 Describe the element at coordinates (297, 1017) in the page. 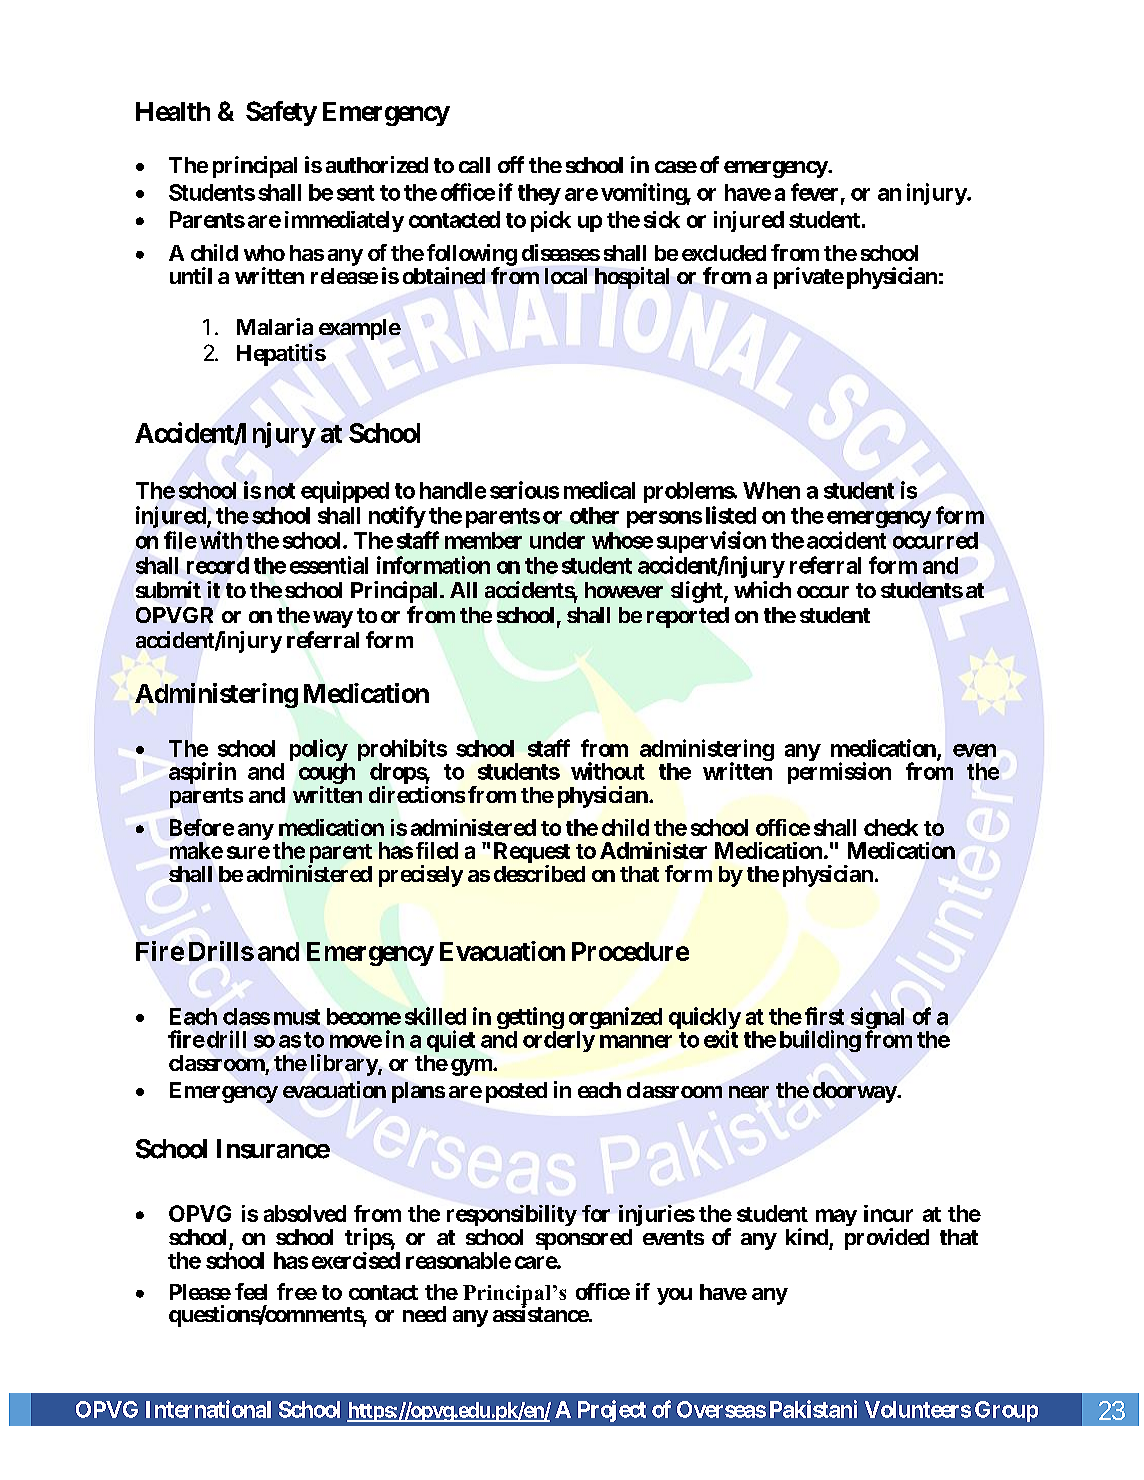

I see `must` at that location.
